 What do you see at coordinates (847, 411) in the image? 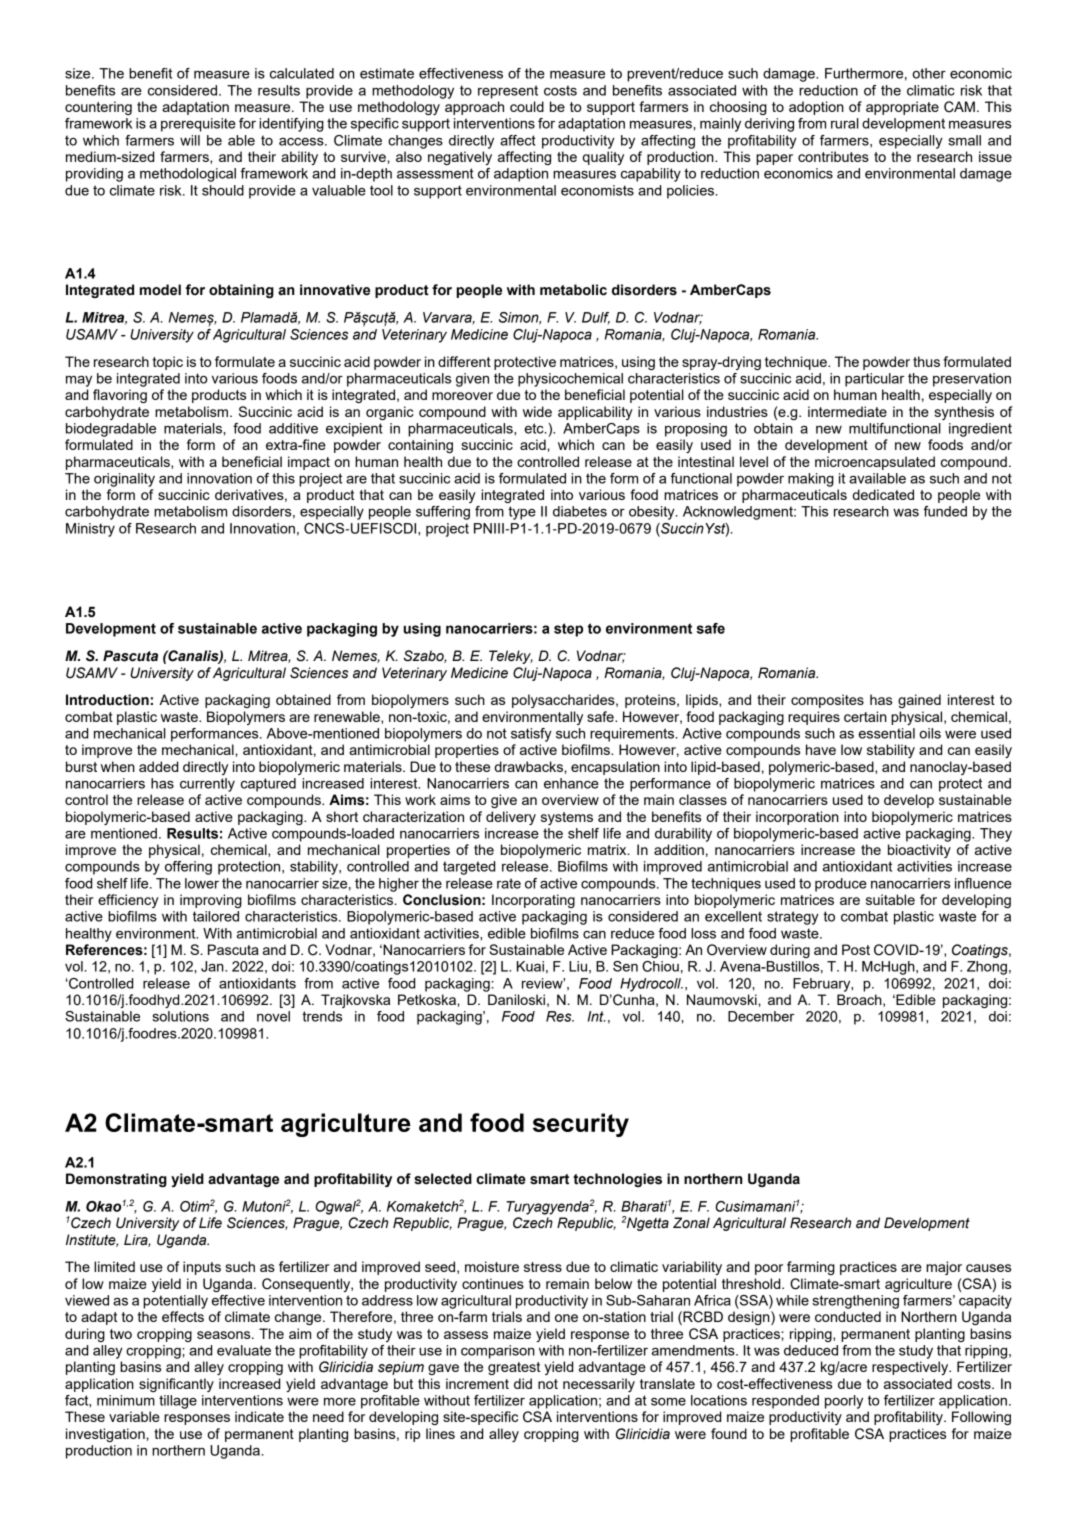
I see `intermediate` at bounding box center [847, 411].
